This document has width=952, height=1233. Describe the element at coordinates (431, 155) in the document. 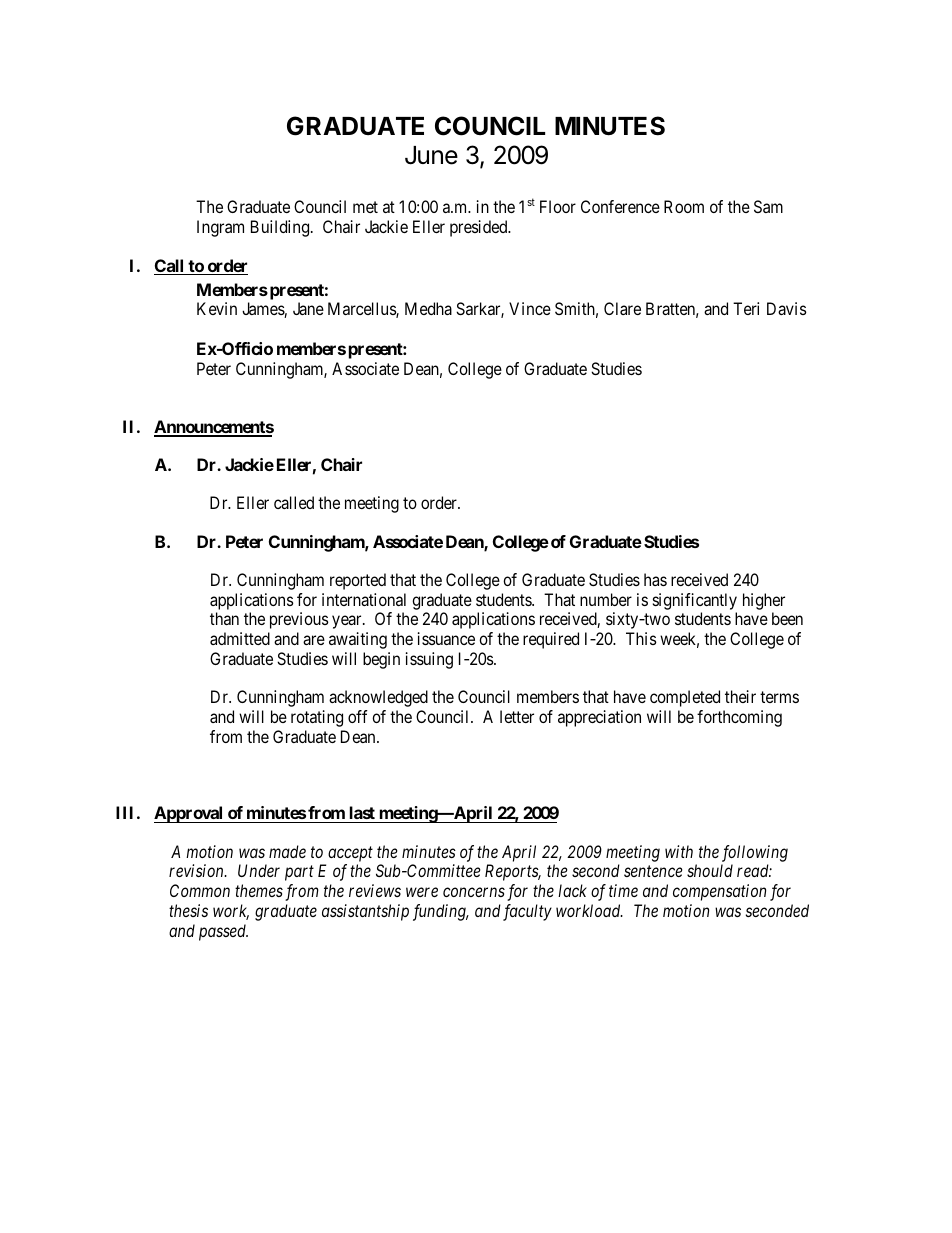

I see `June` at that location.
